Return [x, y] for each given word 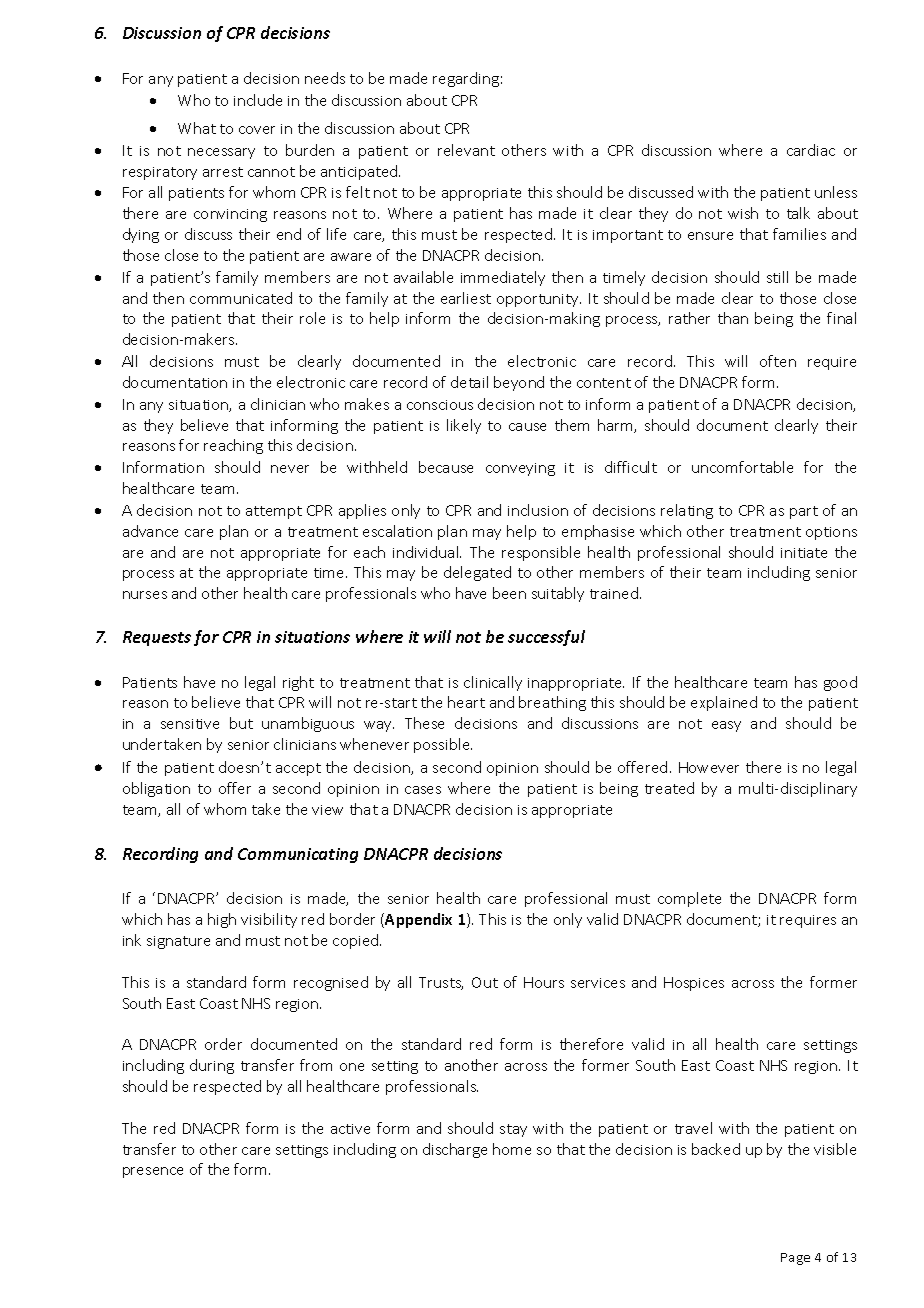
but [241, 723]
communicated [241, 298]
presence [153, 1172]
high [222, 920]
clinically [493, 683]
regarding [466, 79]
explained [724, 703]
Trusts [441, 983]
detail [469, 382]
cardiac [811, 150]
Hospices [694, 984]
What [197, 128]
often [778, 361]
